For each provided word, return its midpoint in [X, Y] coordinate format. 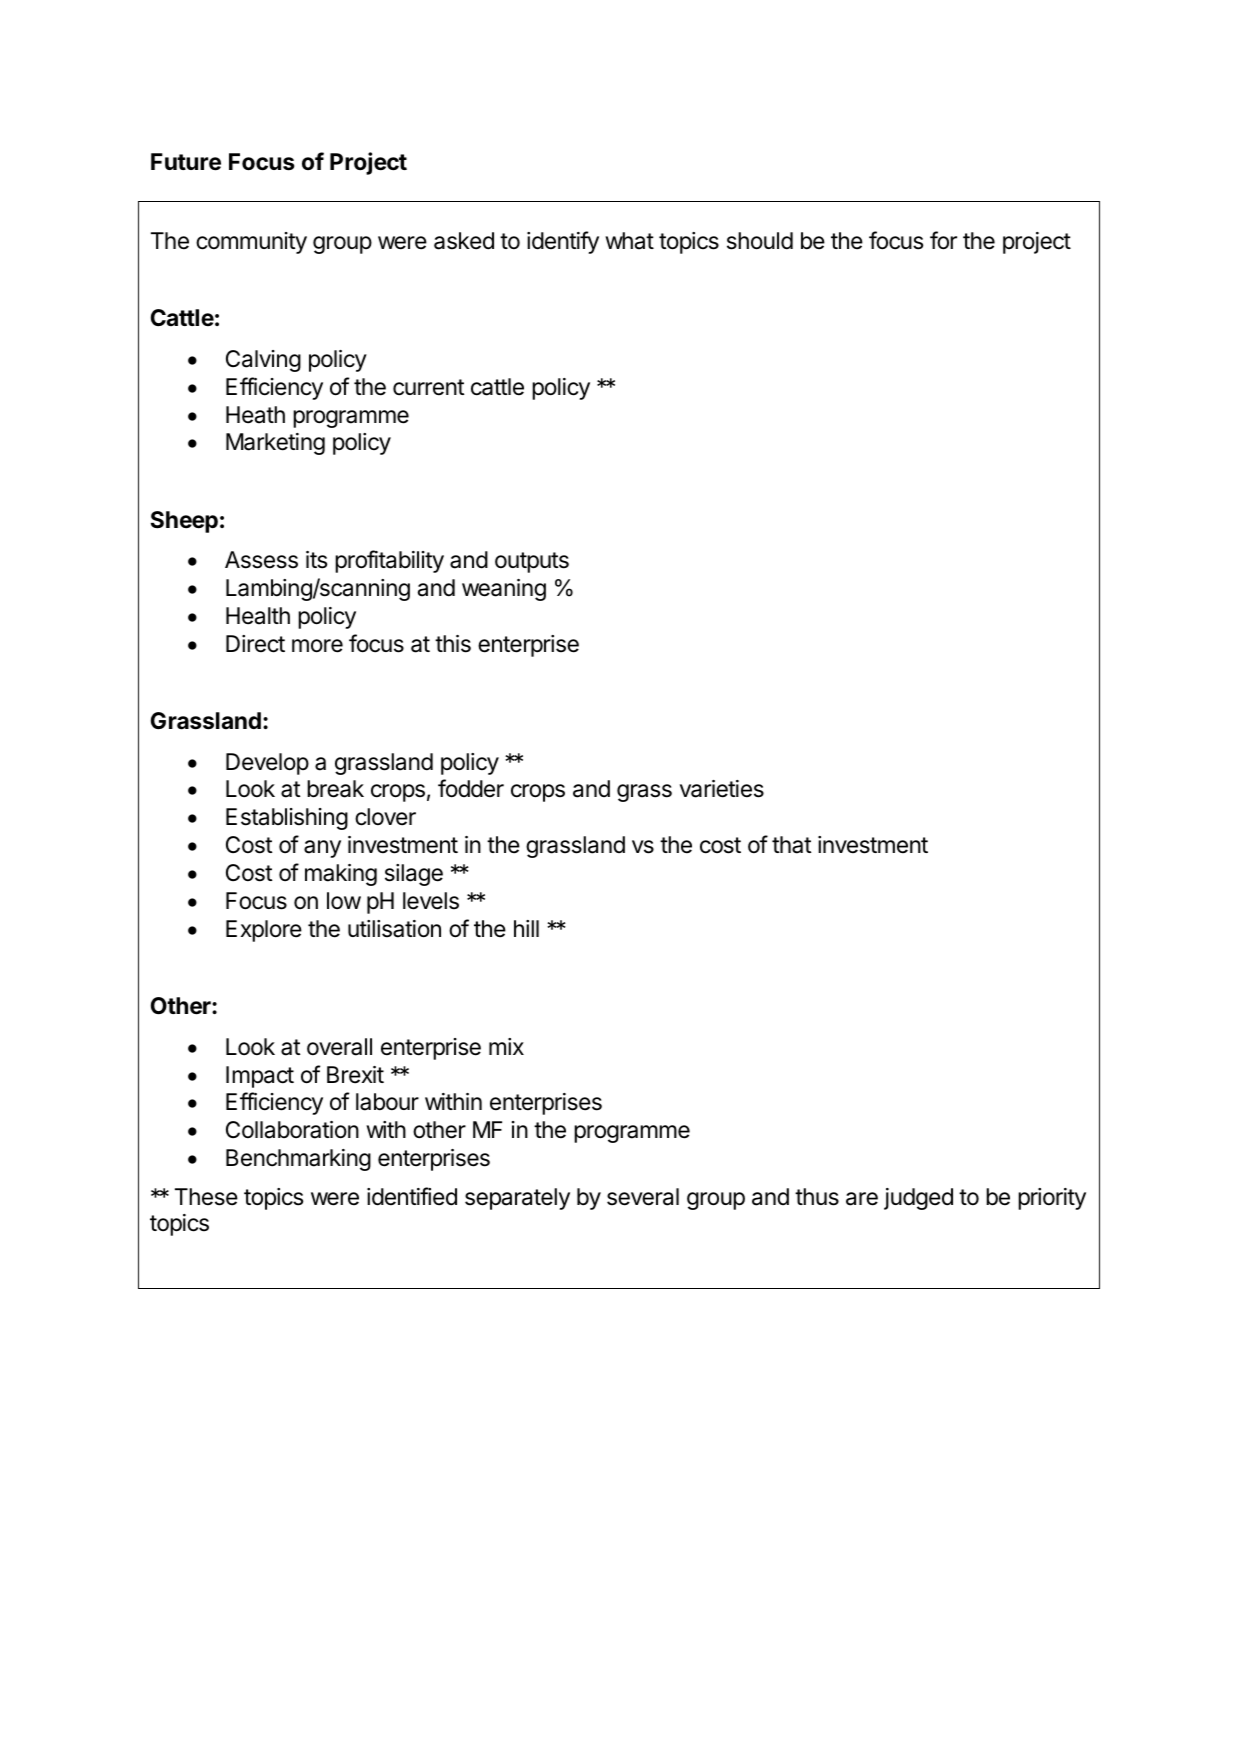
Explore [264, 931]
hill [526, 928]
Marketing [275, 444]
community [251, 243]
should [760, 241]
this [453, 644]
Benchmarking [298, 1160]
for [943, 240]
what [629, 241]
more [317, 646]
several [643, 1197]
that [791, 845]
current [428, 387]
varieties [722, 789]
